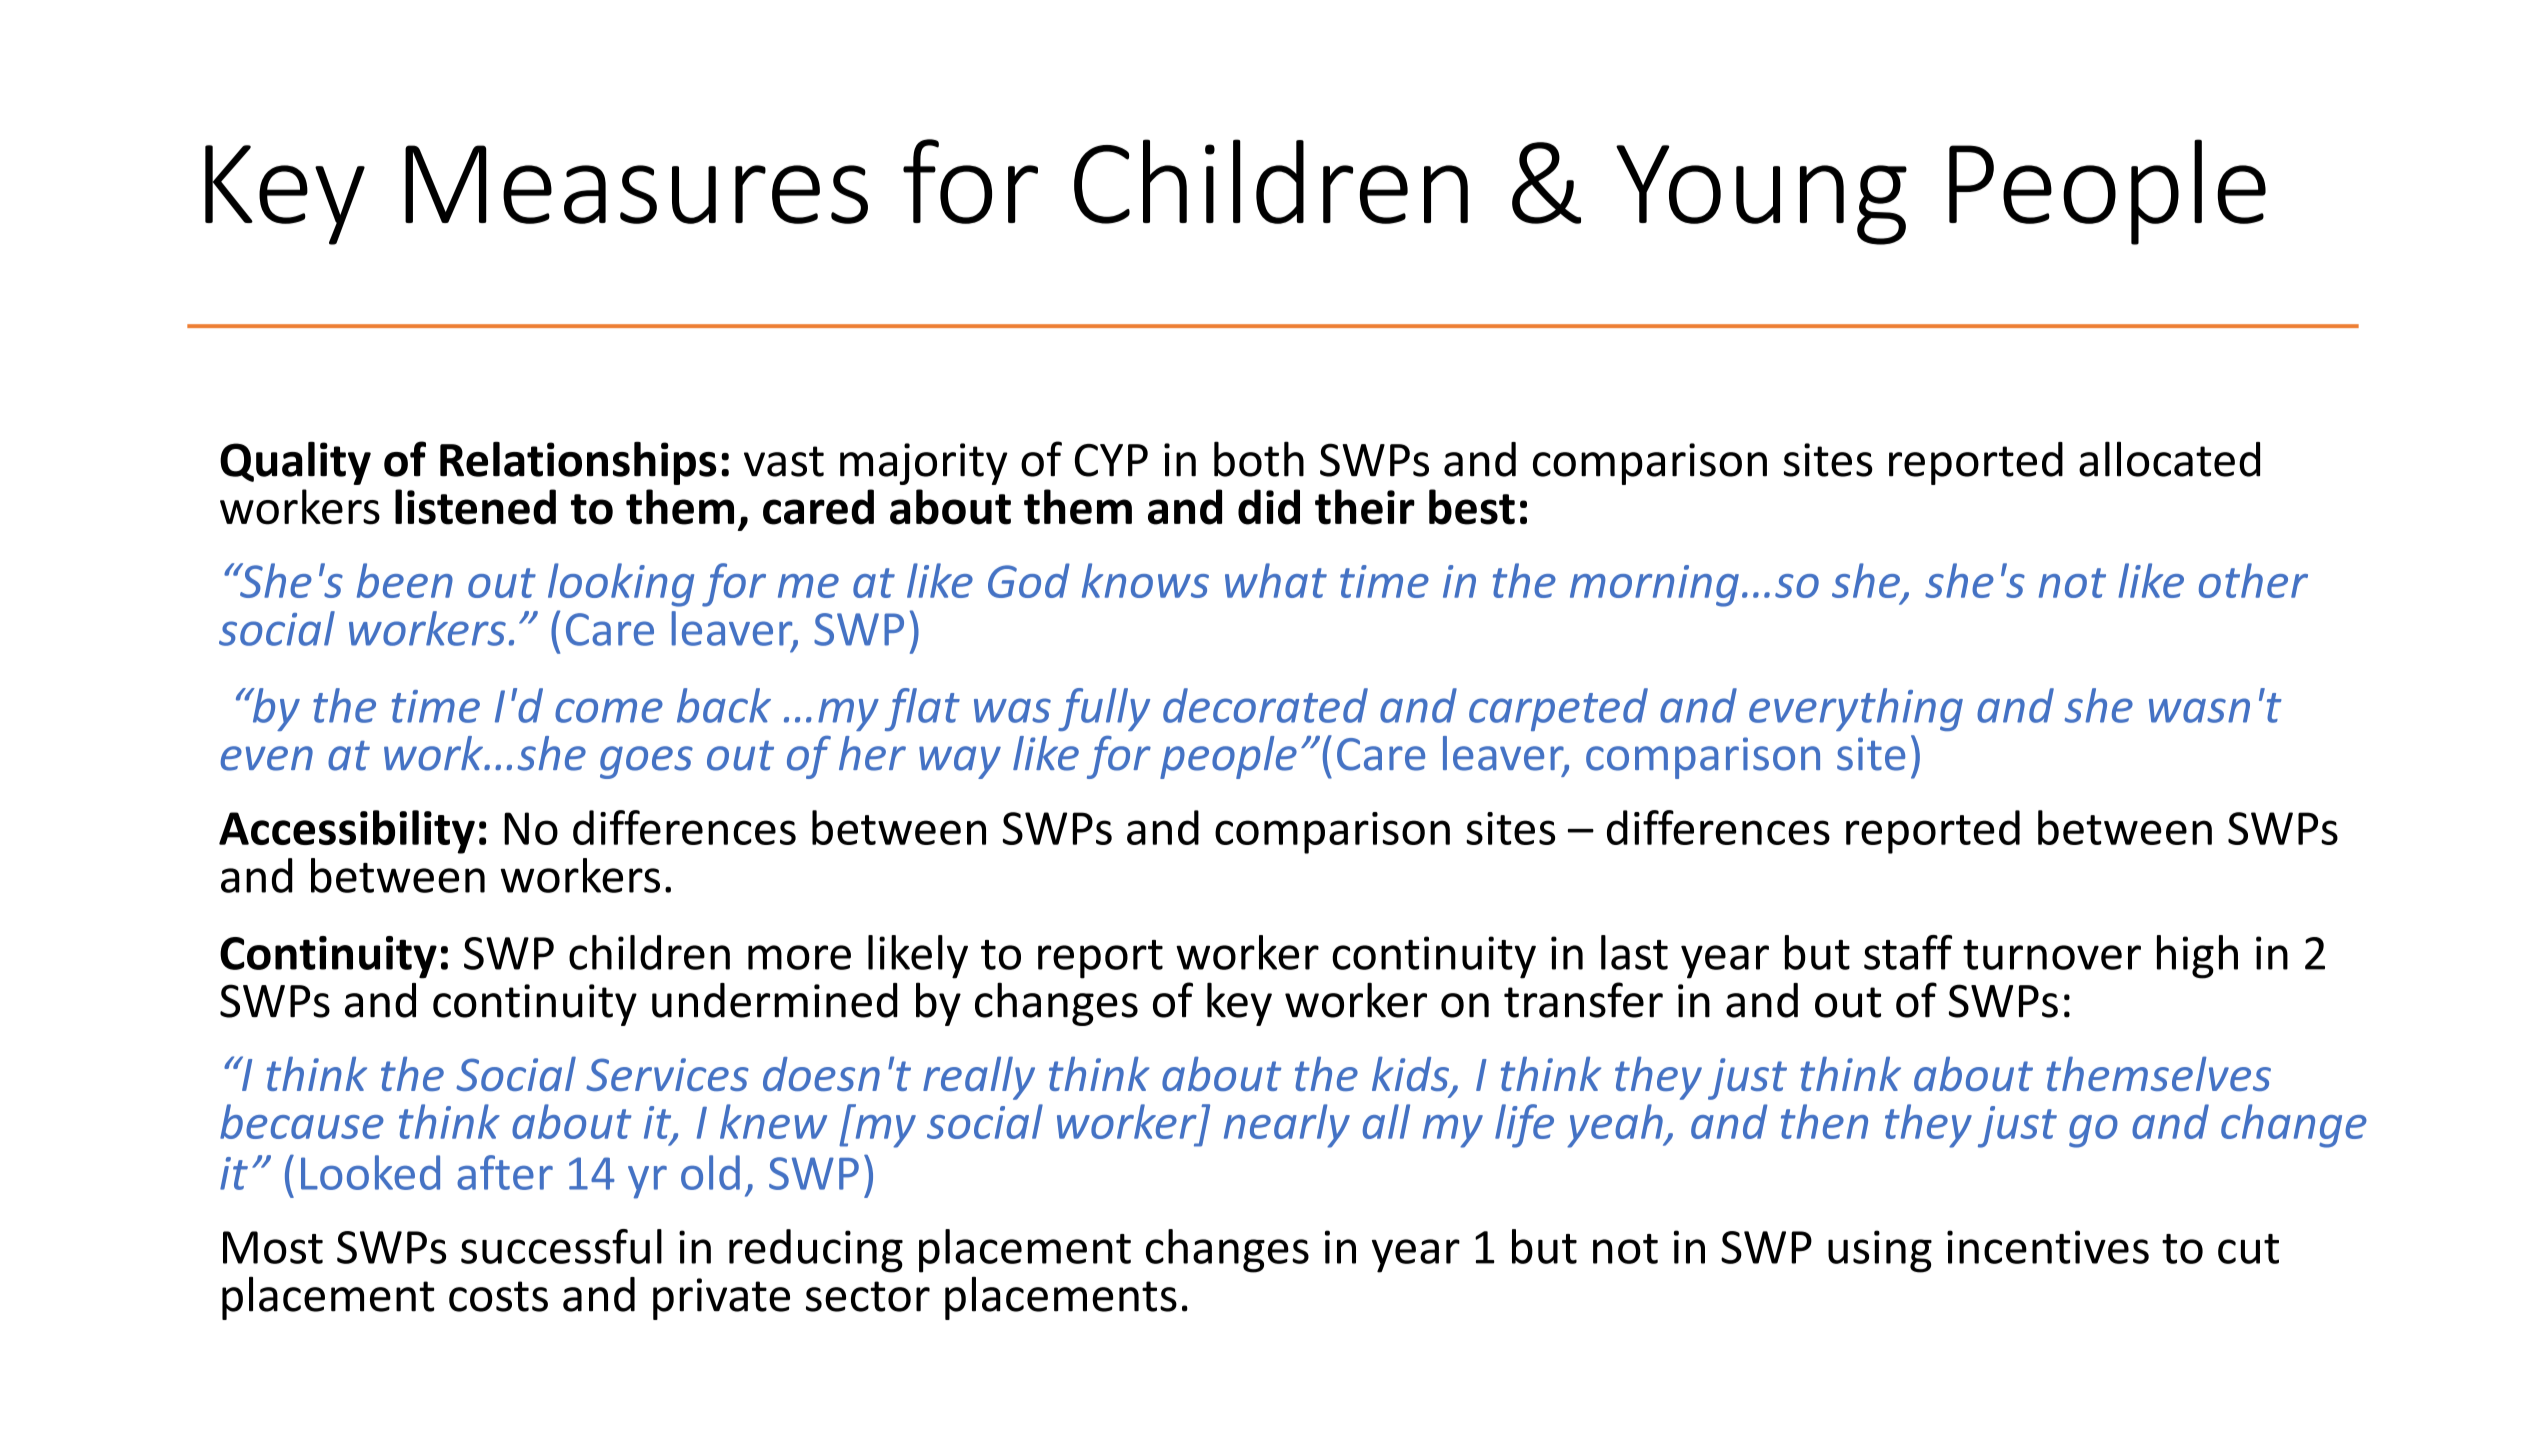 The image size is (2546, 1432). What do you see at coordinates (2048, 1247) in the screenshot?
I see `incentives` at bounding box center [2048, 1247].
